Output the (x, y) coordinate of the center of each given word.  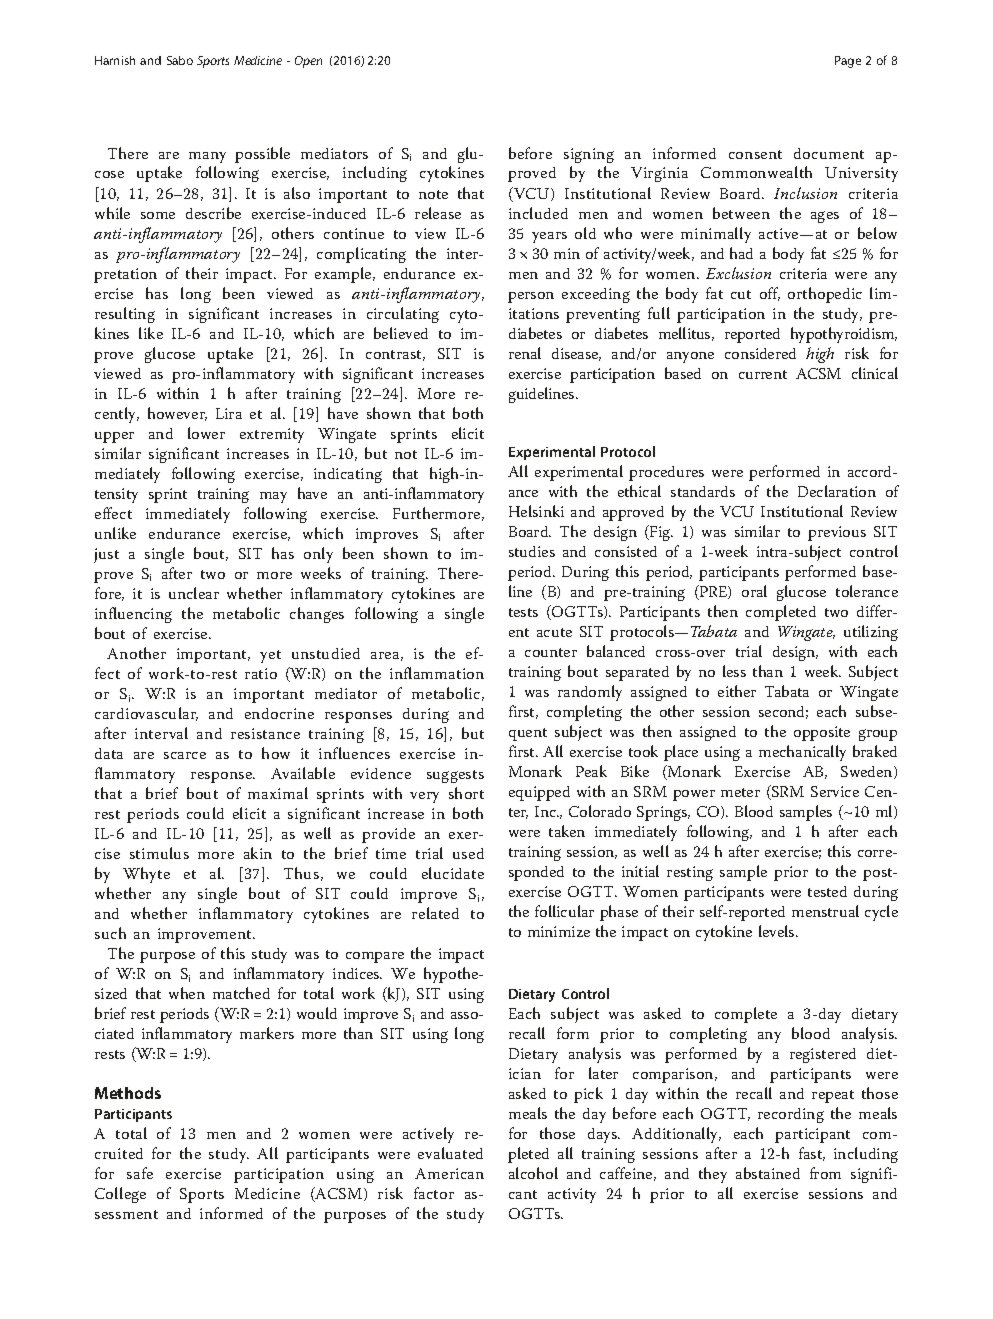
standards (703, 491)
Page (848, 62)
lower (206, 433)
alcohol (533, 1173)
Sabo (180, 60)
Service (835, 791)
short (466, 793)
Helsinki (536, 511)
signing (589, 155)
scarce (185, 755)
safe (140, 1173)
